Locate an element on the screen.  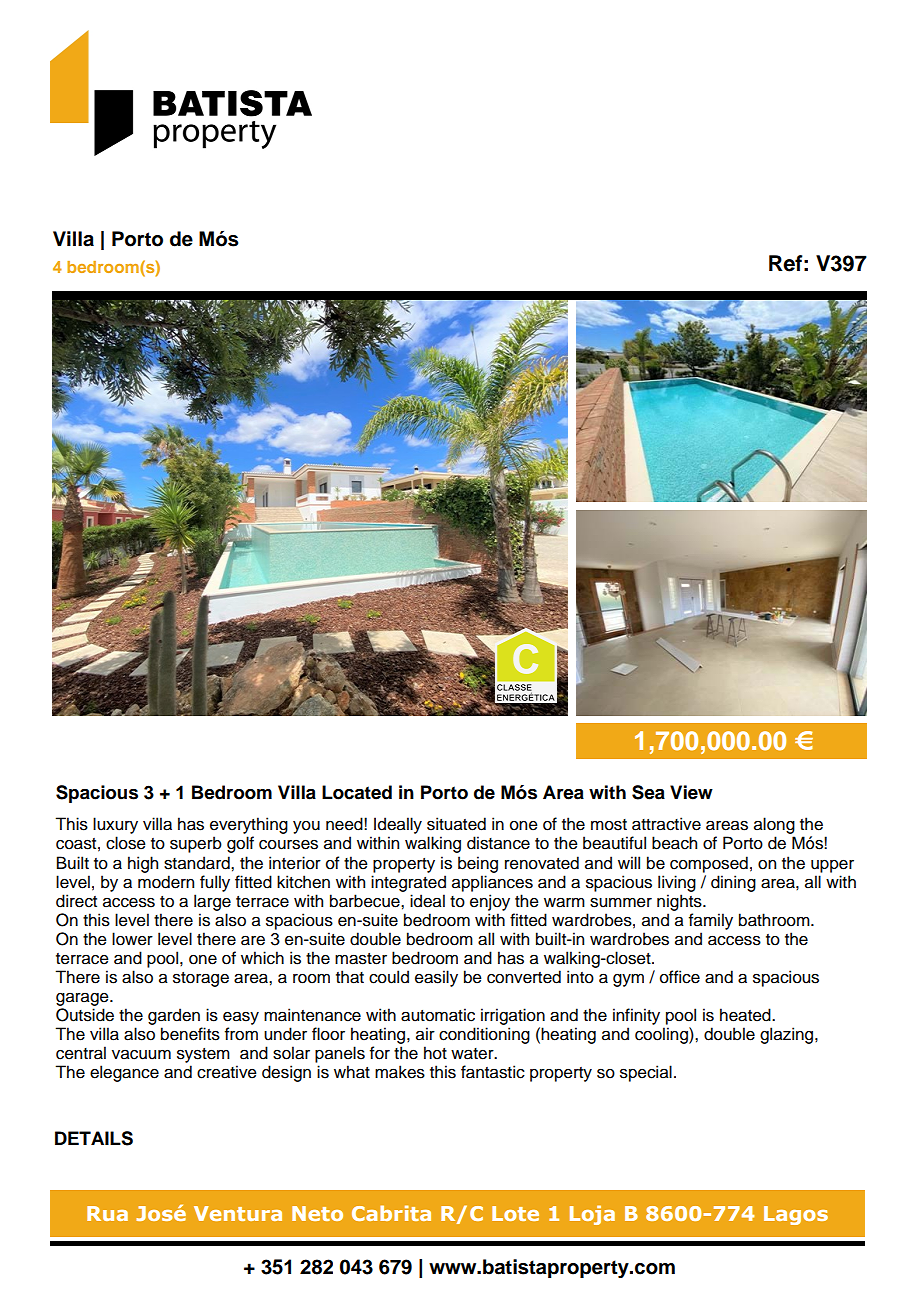
heated is located at coordinates (746, 1015).
